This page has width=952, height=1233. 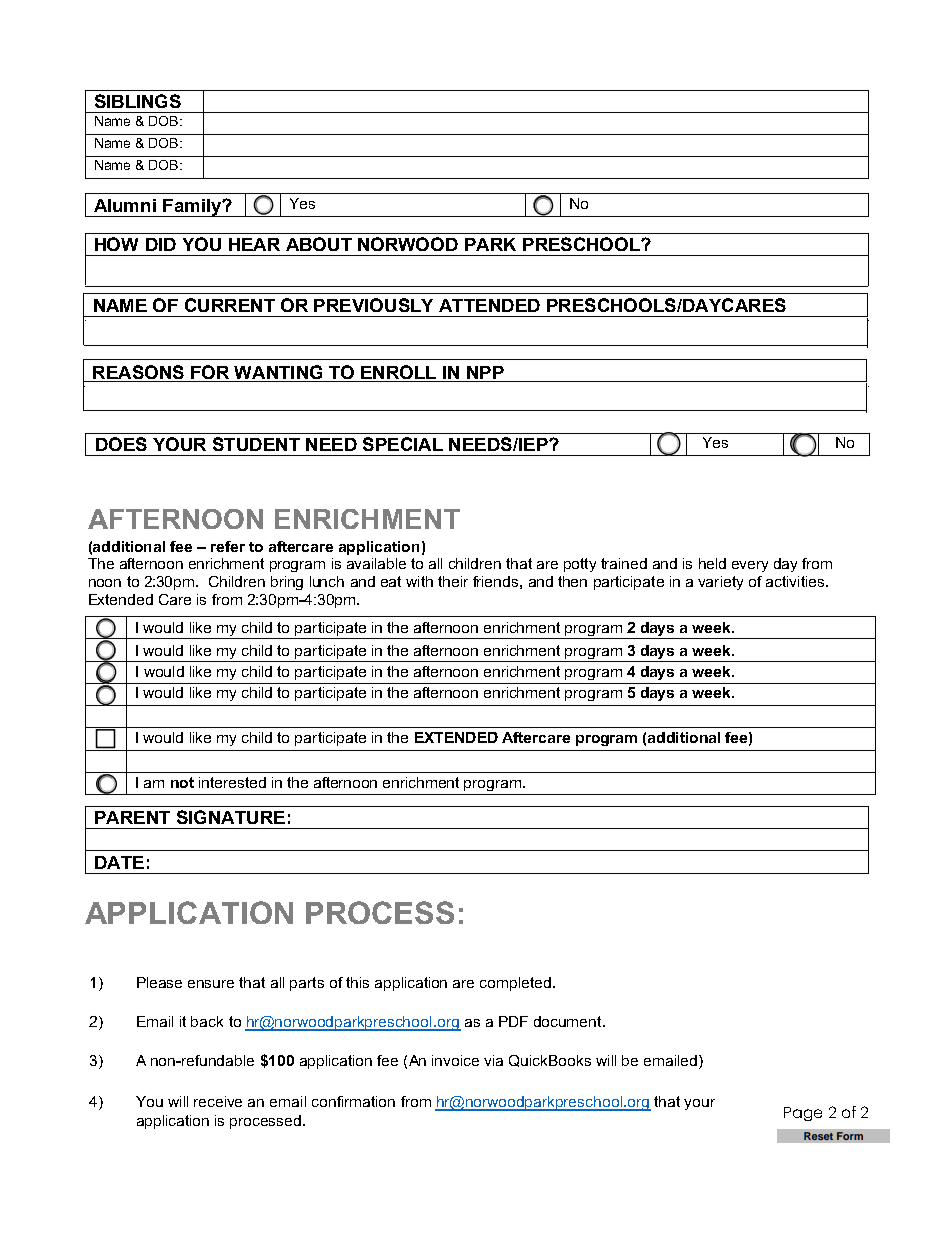 What do you see at coordinates (485, 374) in the page?
I see `NPP` at bounding box center [485, 374].
